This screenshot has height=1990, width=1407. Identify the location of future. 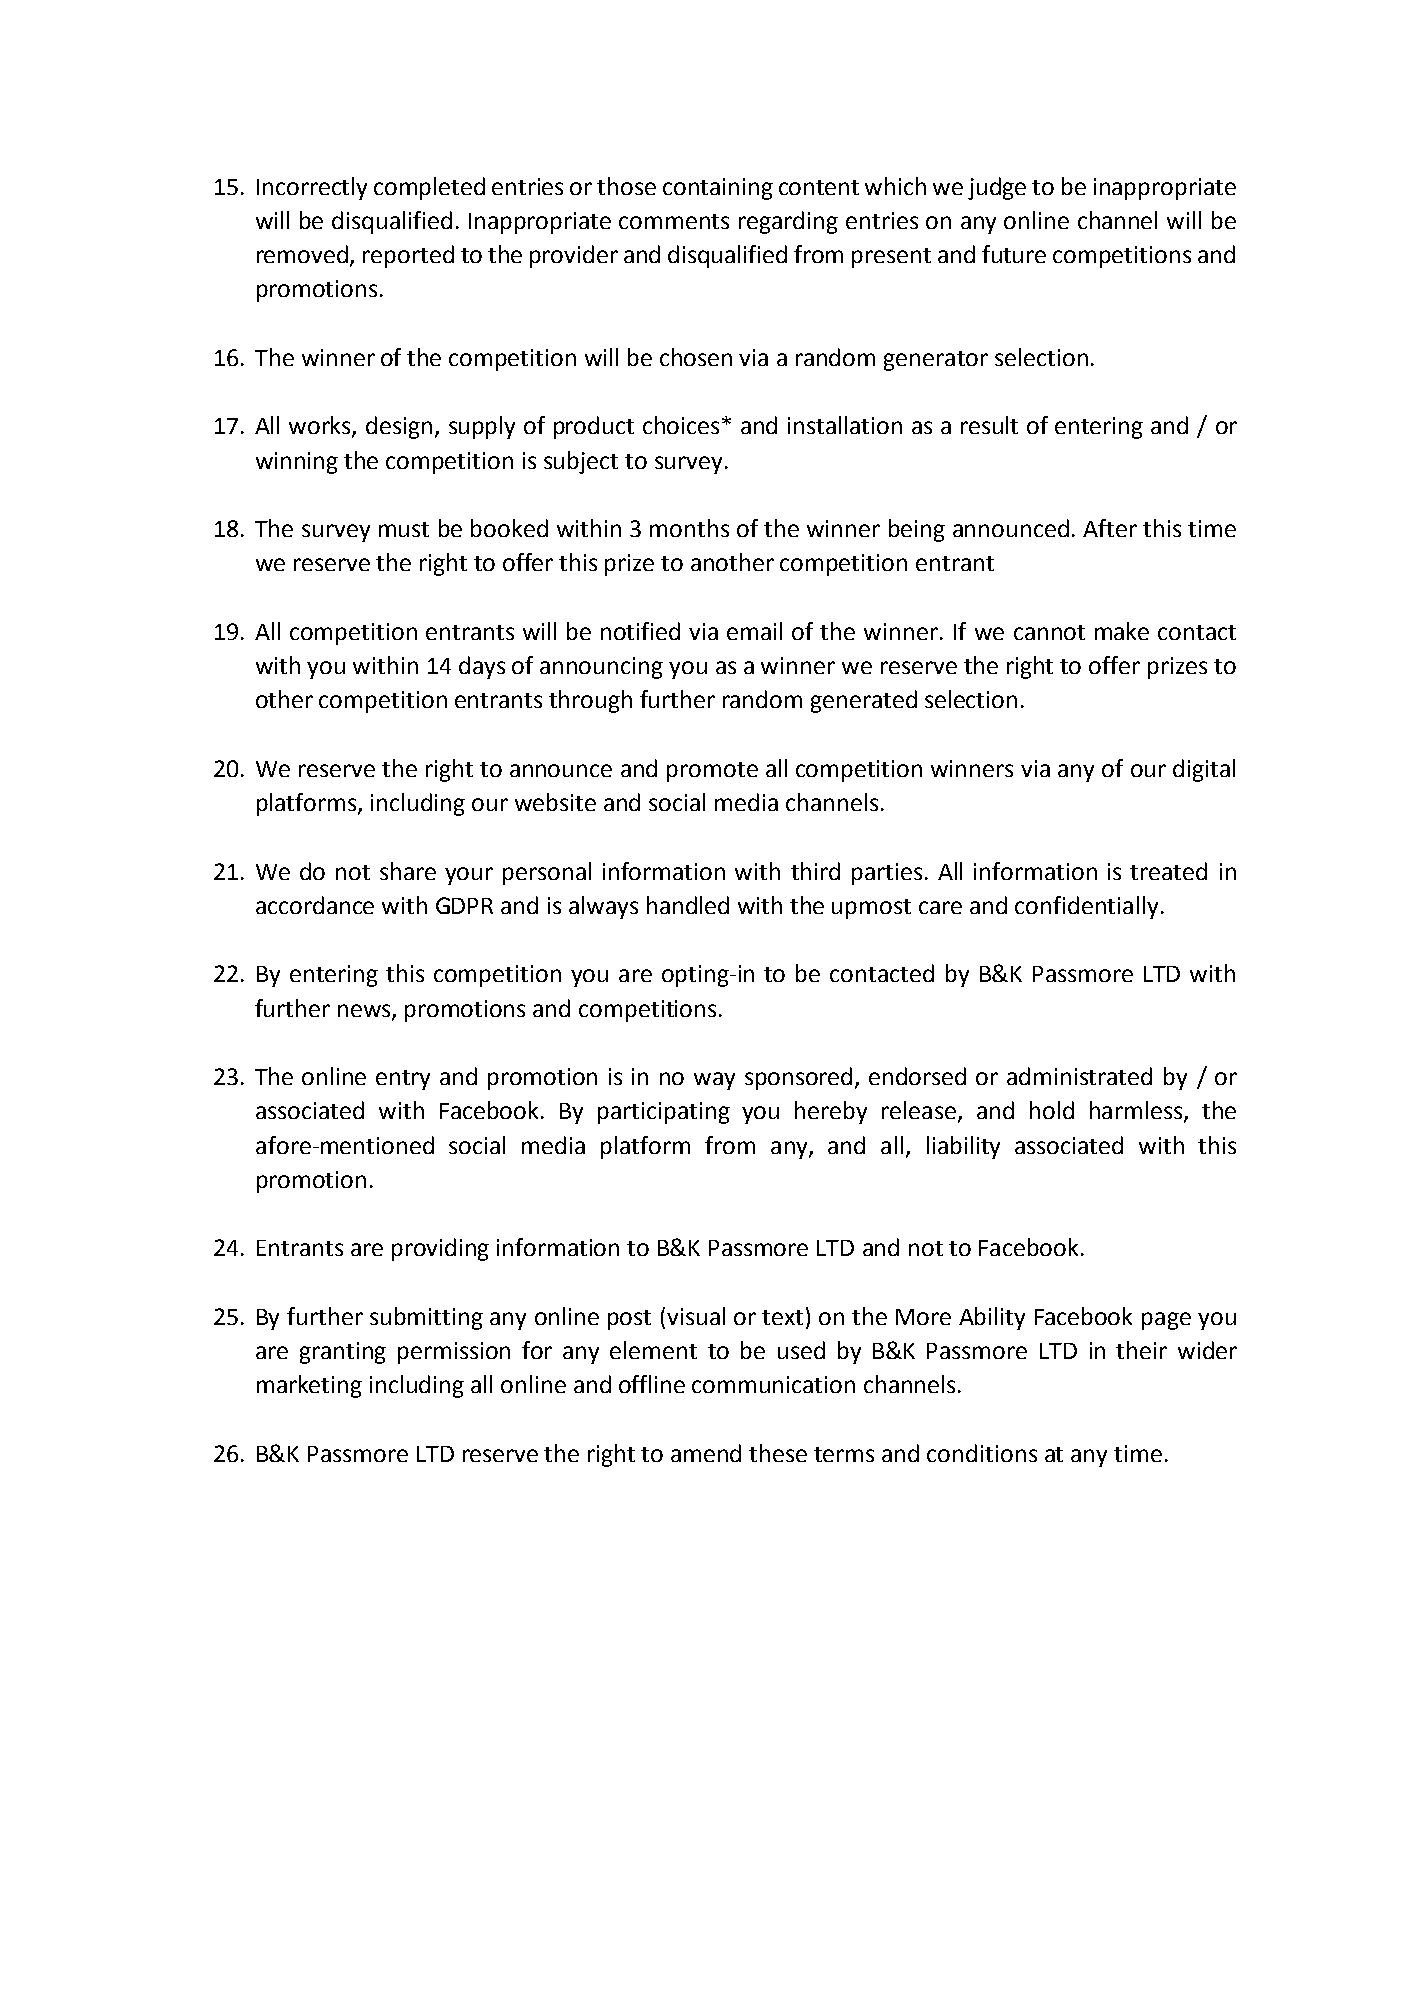
(1014, 254).
